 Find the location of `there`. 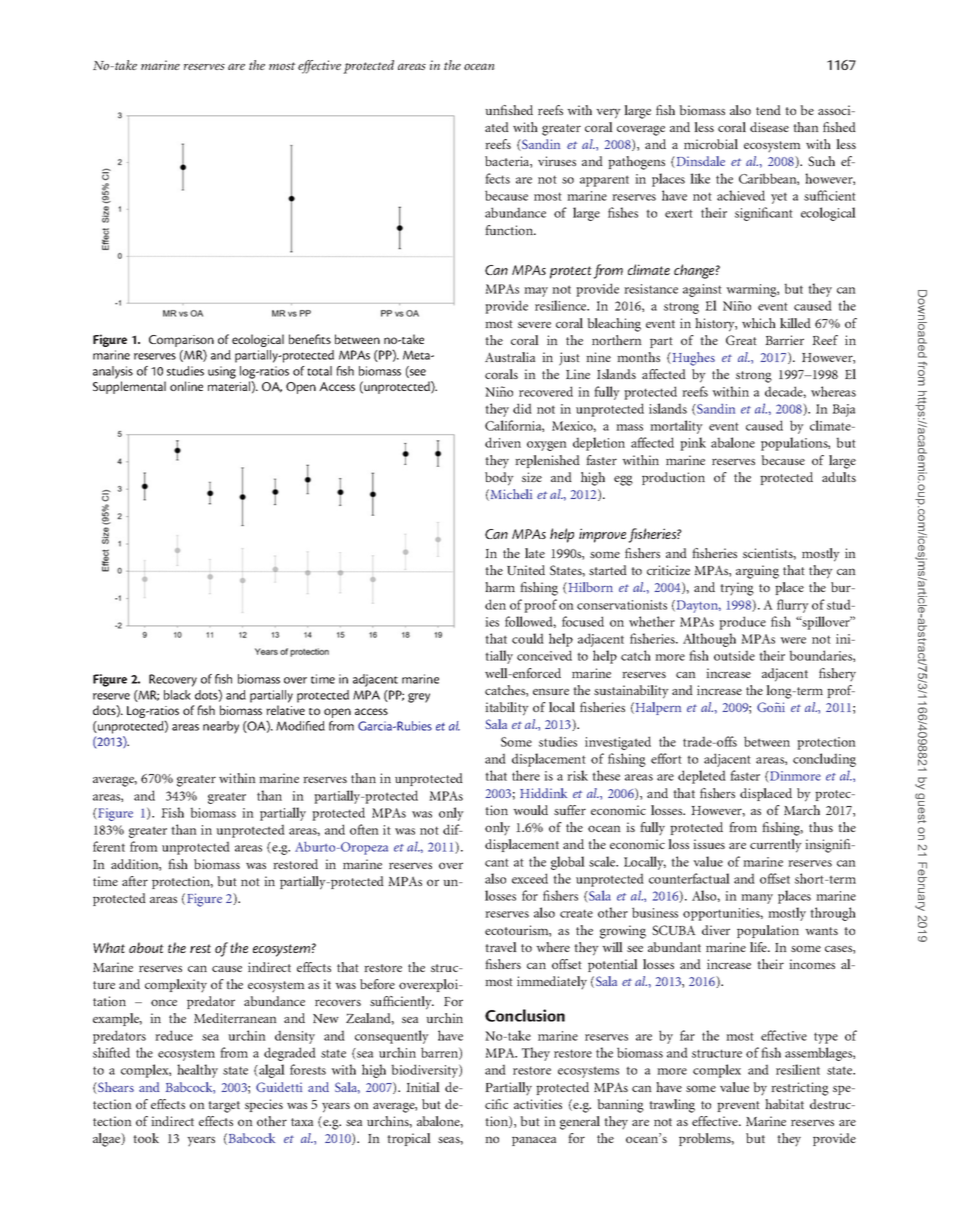

there is located at coordinates (526, 775).
